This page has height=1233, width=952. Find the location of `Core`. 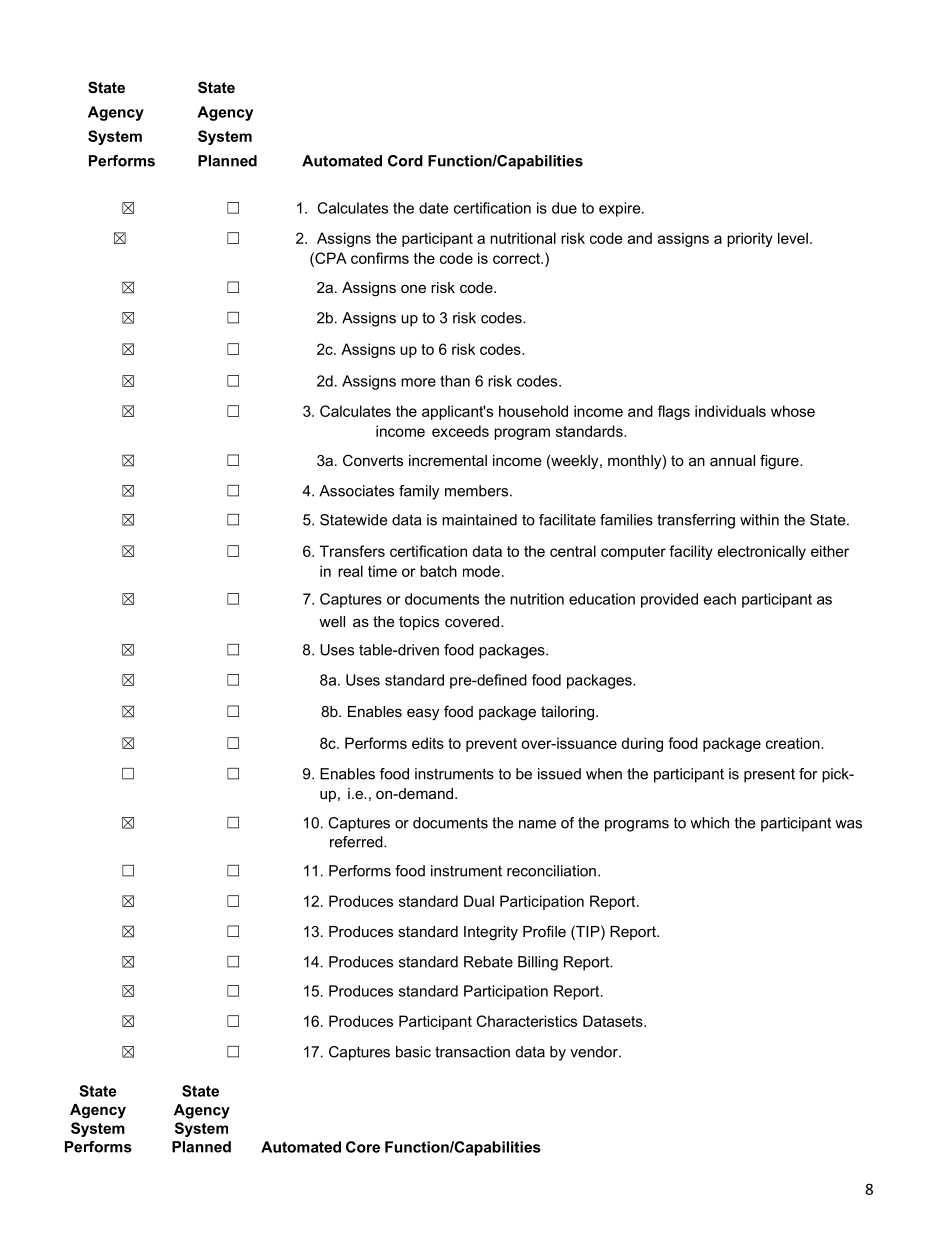

Core is located at coordinates (363, 1147).
